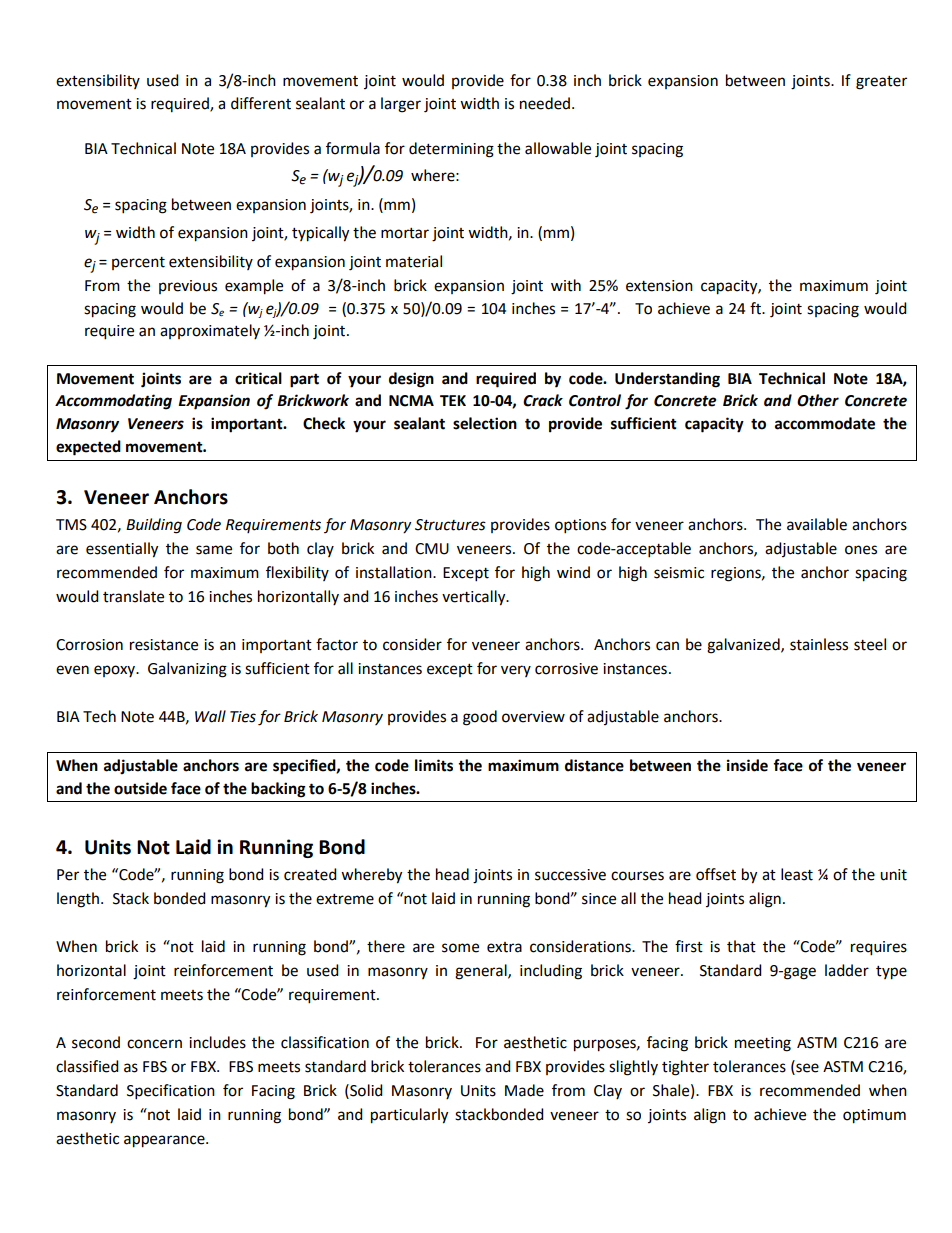  Describe the element at coordinates (747, 765) in the page. I see `inside` at that location.
